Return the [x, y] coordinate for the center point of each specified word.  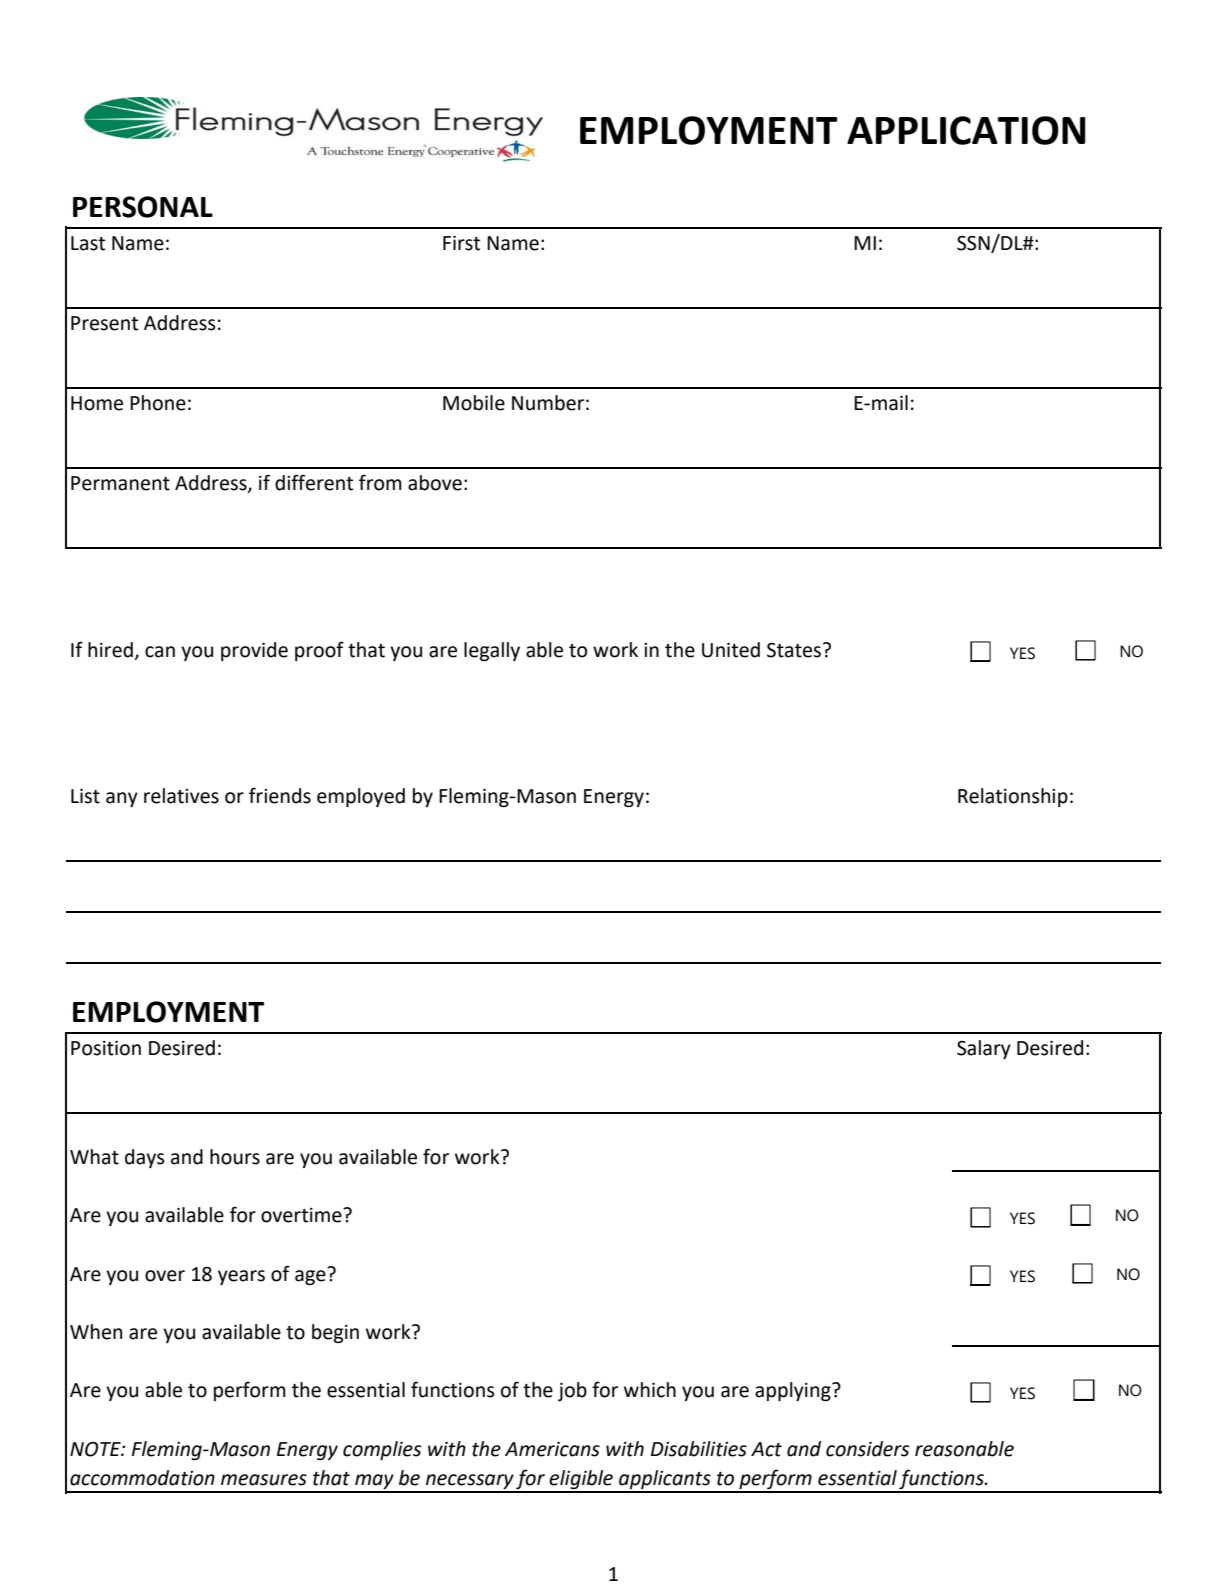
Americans [552, 1449]
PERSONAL [143, 207]
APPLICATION [966, 130]
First [461, 243]
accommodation [142, 1478]
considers [867, 1449]
